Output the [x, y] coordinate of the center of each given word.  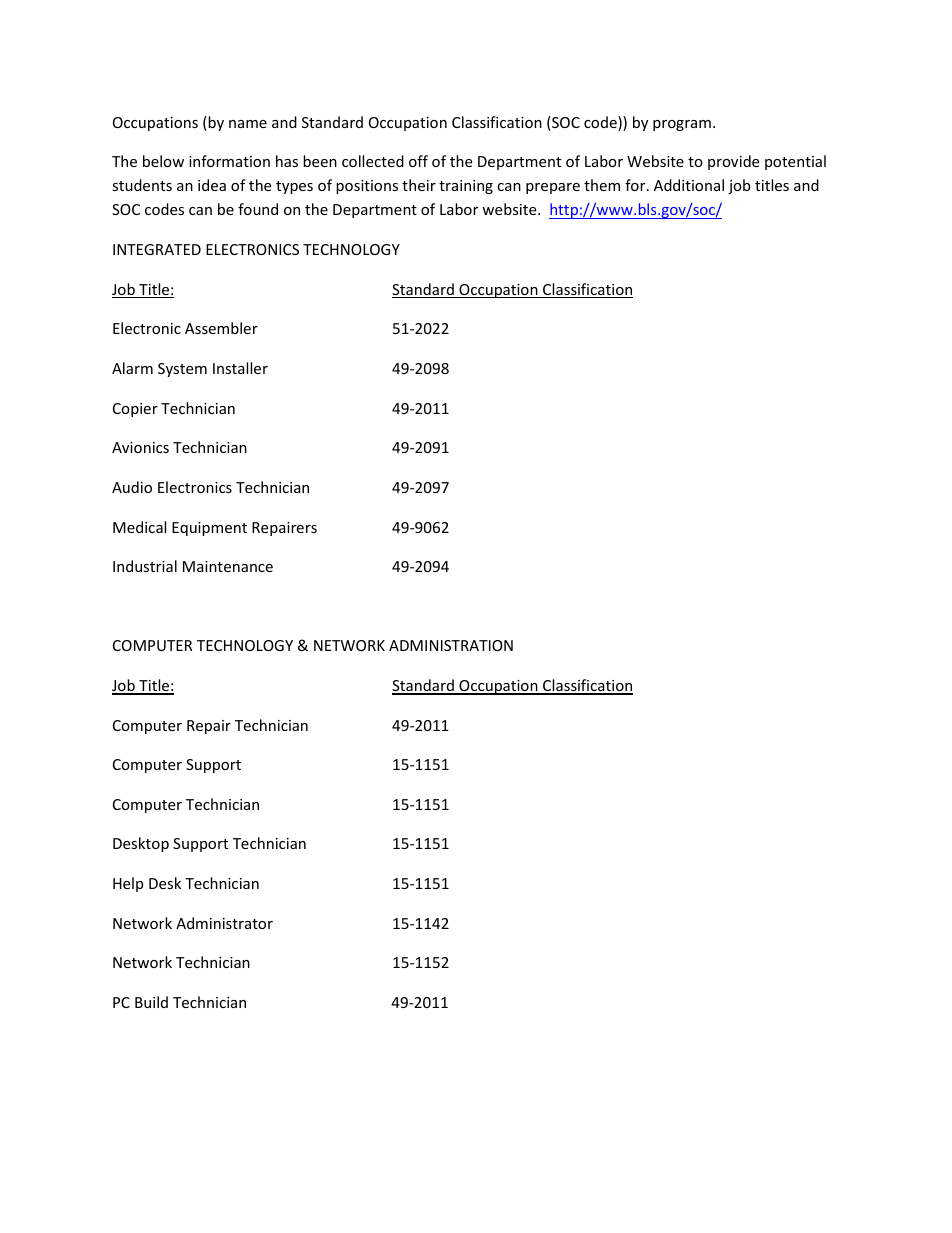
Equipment [209, 529]
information [229, 161]
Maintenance [228, 566]
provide [733, 162]
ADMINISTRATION [451, 645]
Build [151, 1002]
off [418, 161]
